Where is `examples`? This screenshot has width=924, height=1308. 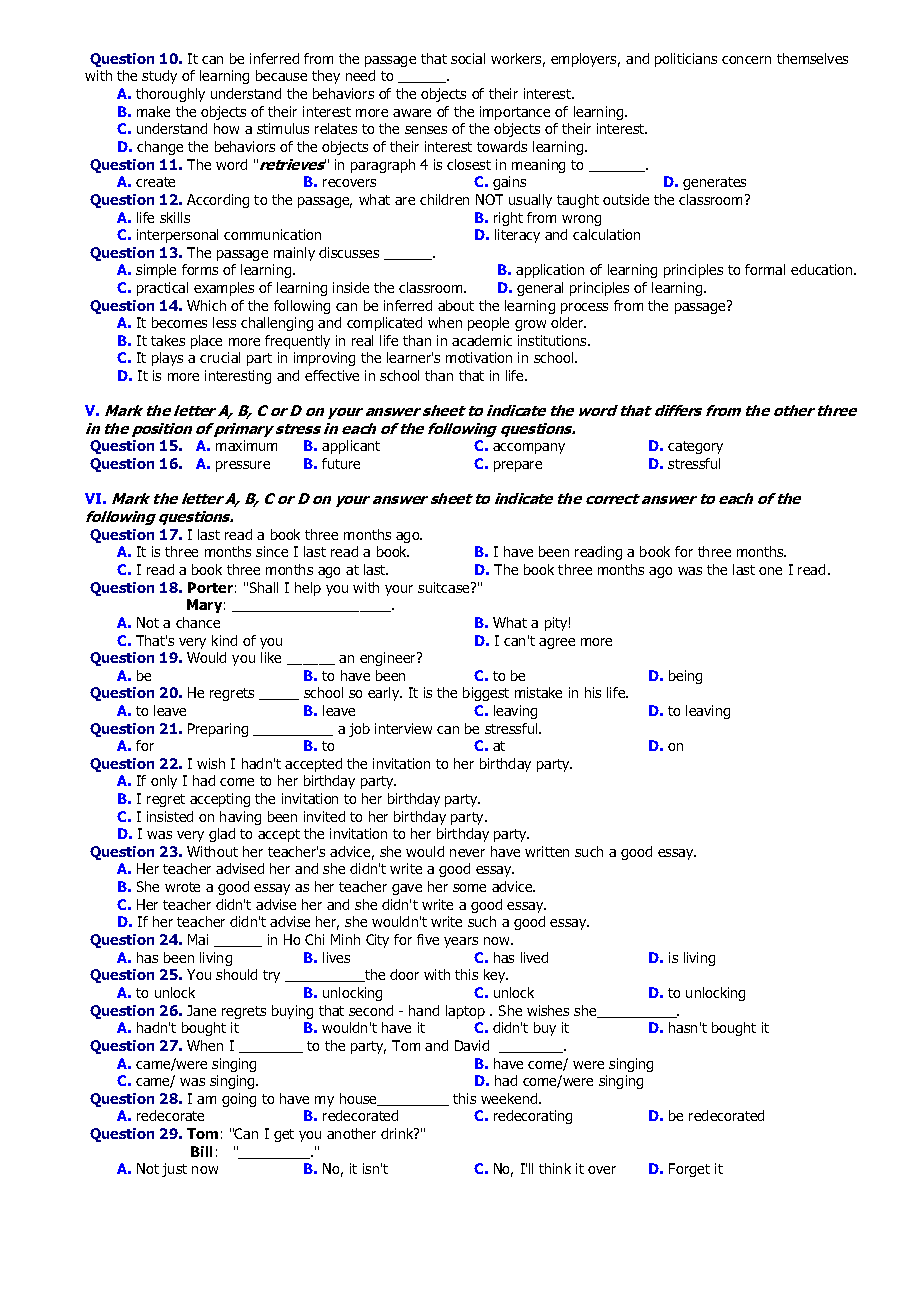 examples is located at coordinates (224, 289).
